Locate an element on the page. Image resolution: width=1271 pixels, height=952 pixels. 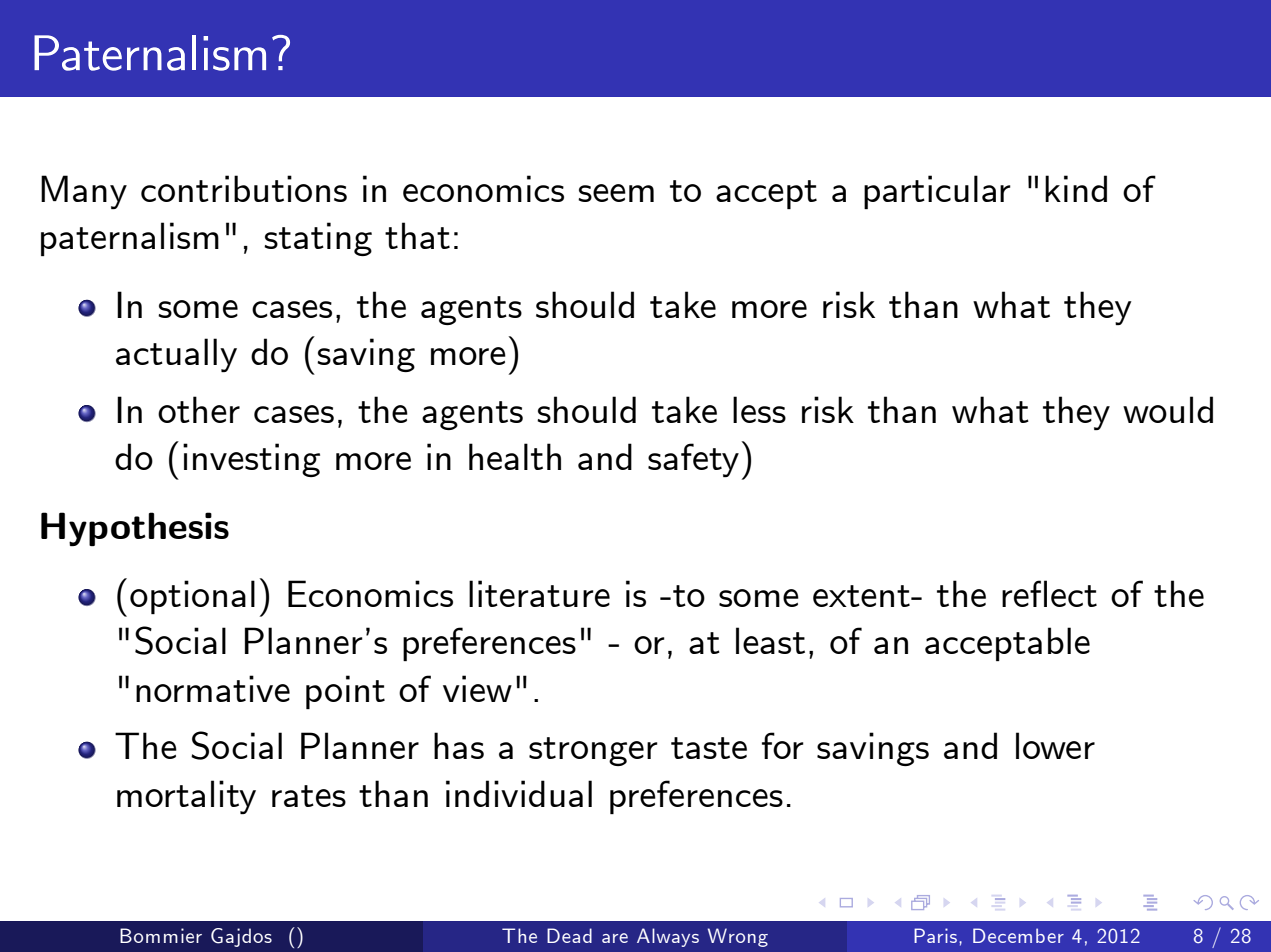
December is located at coordinates (1018, 935).
